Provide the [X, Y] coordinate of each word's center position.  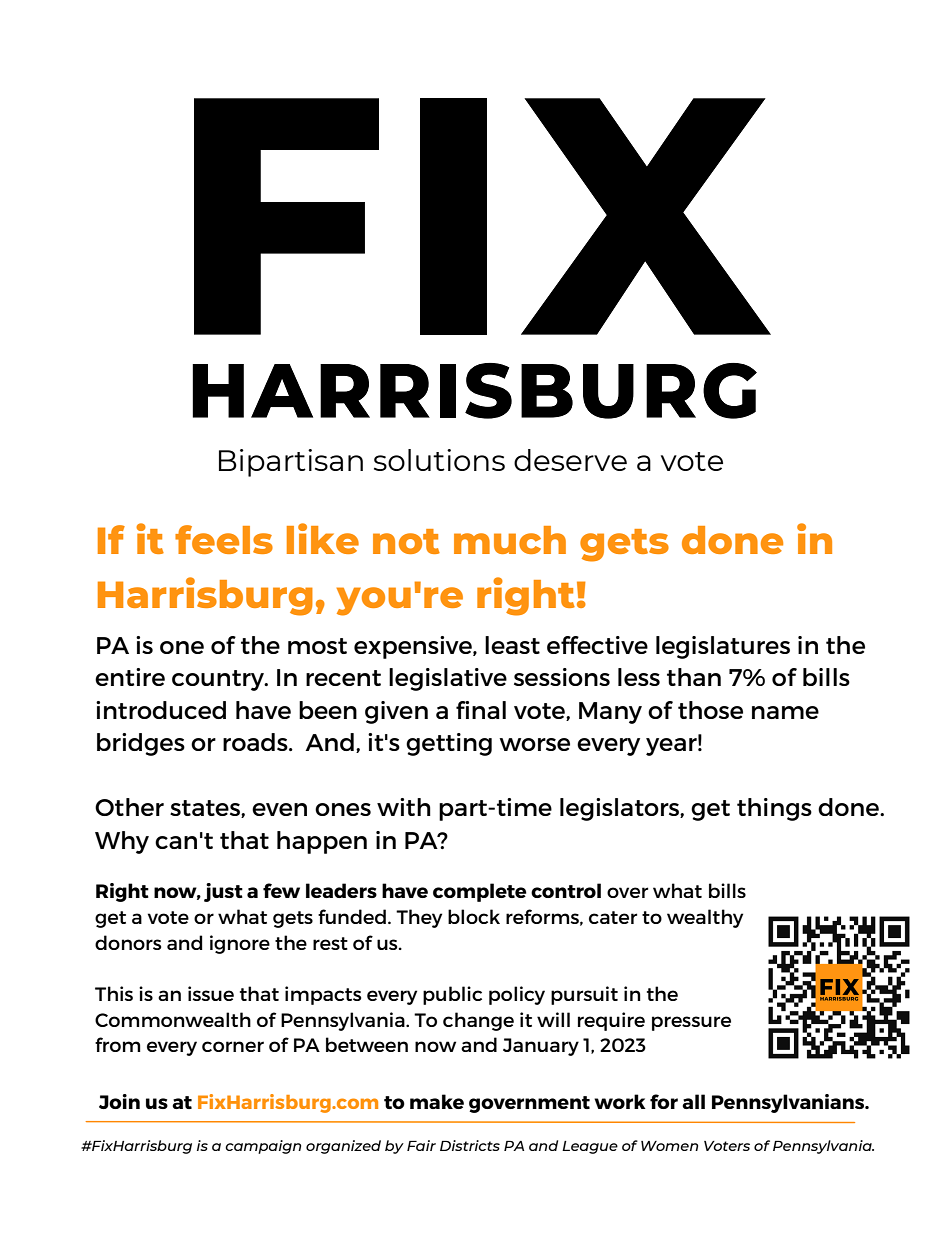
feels [224, 539]
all [693, 1101]
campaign [263, 1147]
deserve [570, 460]
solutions [439, 460]
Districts [470, 1145]
